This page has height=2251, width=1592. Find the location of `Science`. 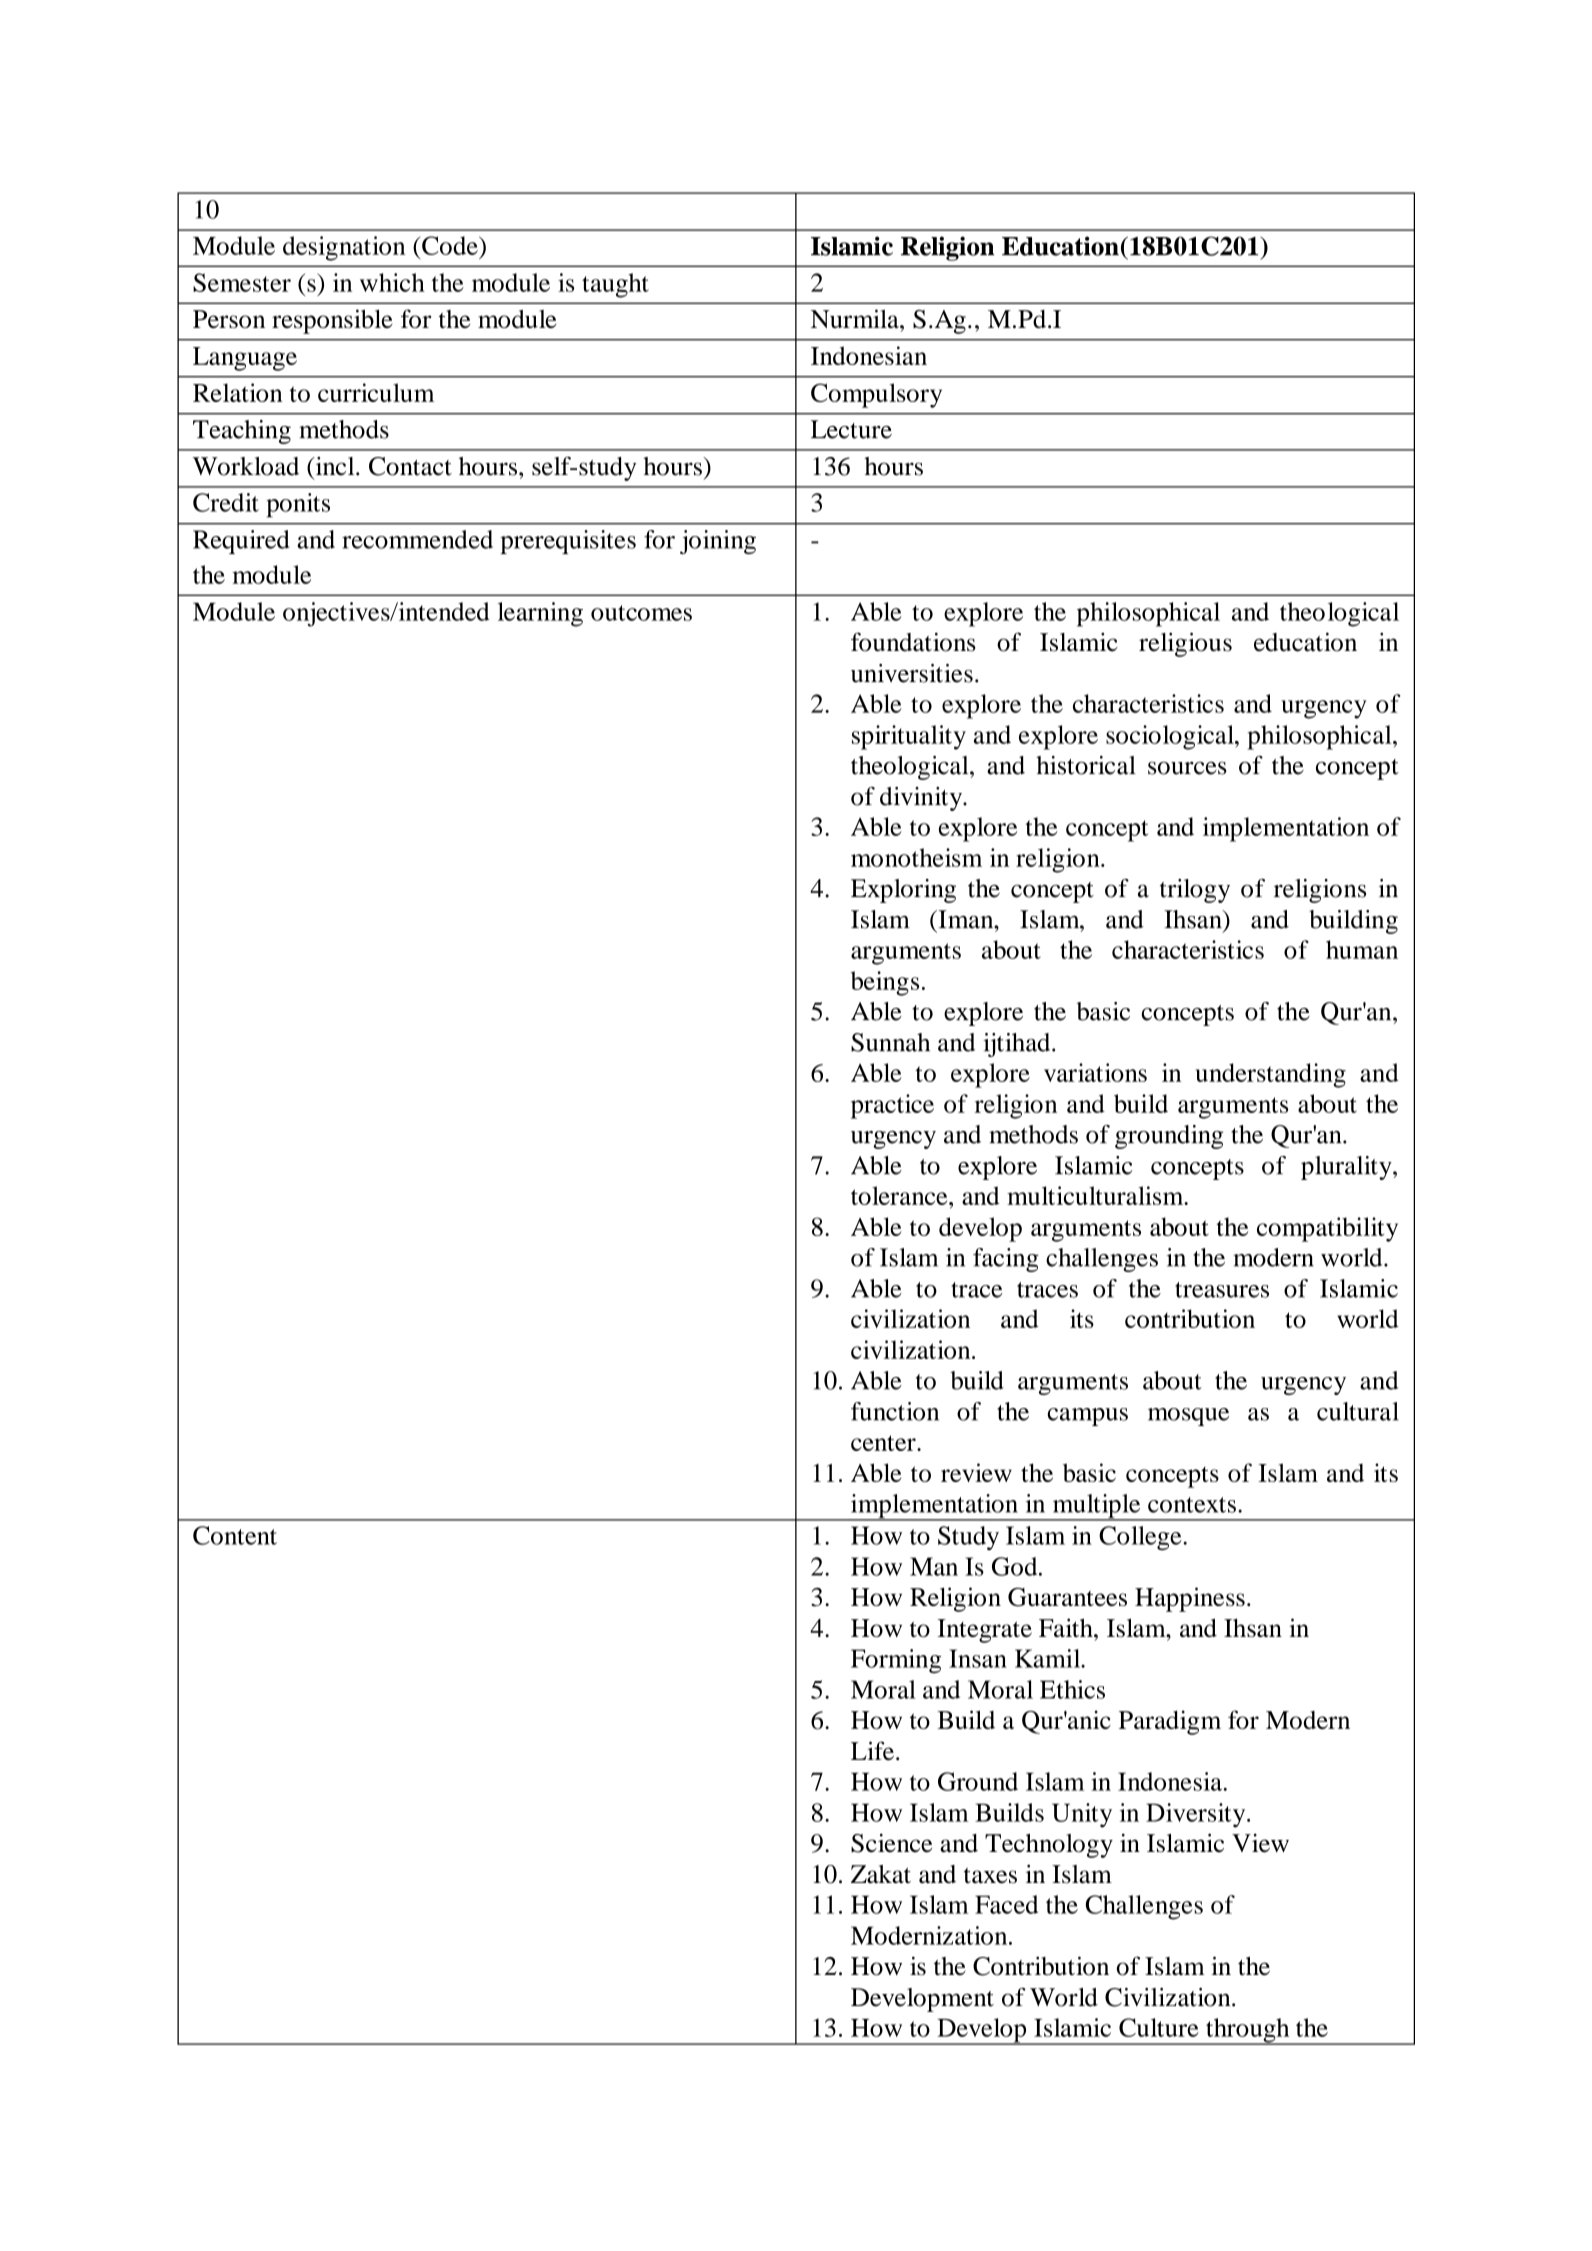

Science is located at coordinates (891, 1843).
